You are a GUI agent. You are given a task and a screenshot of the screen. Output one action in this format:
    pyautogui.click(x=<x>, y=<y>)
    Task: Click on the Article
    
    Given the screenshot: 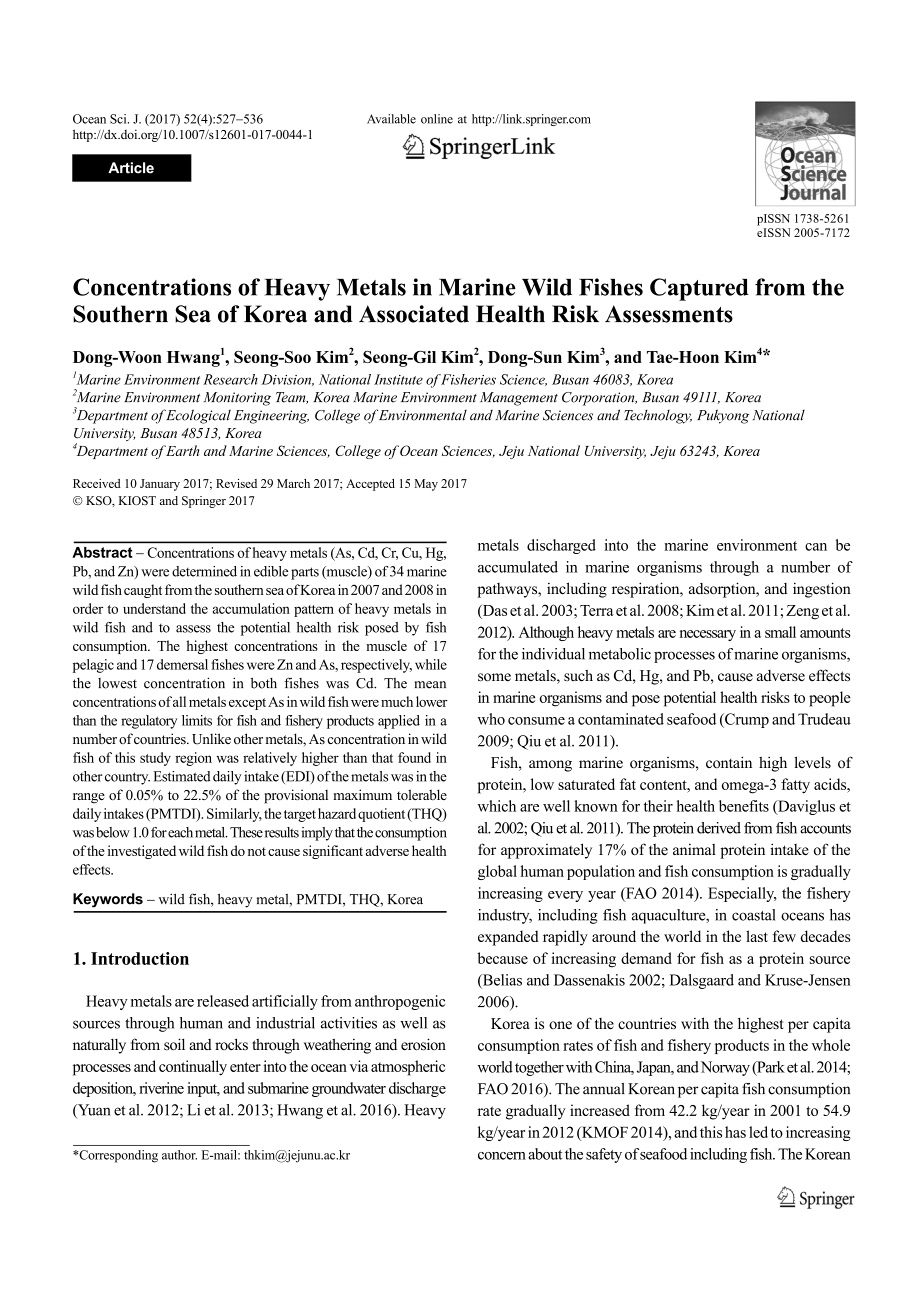 What is the action you would take?
    pyautogui.click(x=131, y=168)
